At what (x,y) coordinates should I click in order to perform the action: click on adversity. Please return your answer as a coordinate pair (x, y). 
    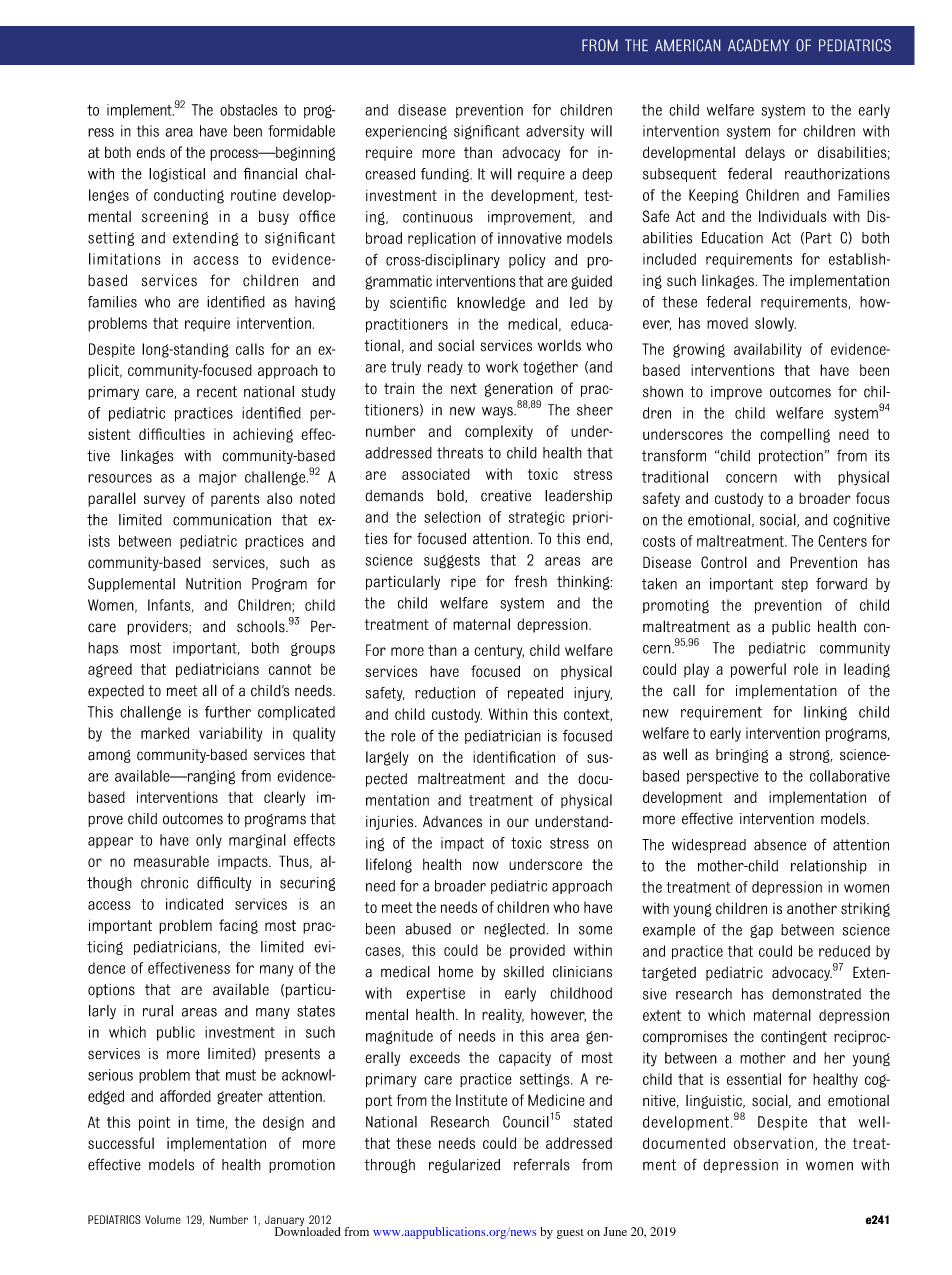
    Looking at the image, I should click on (555, 132).
